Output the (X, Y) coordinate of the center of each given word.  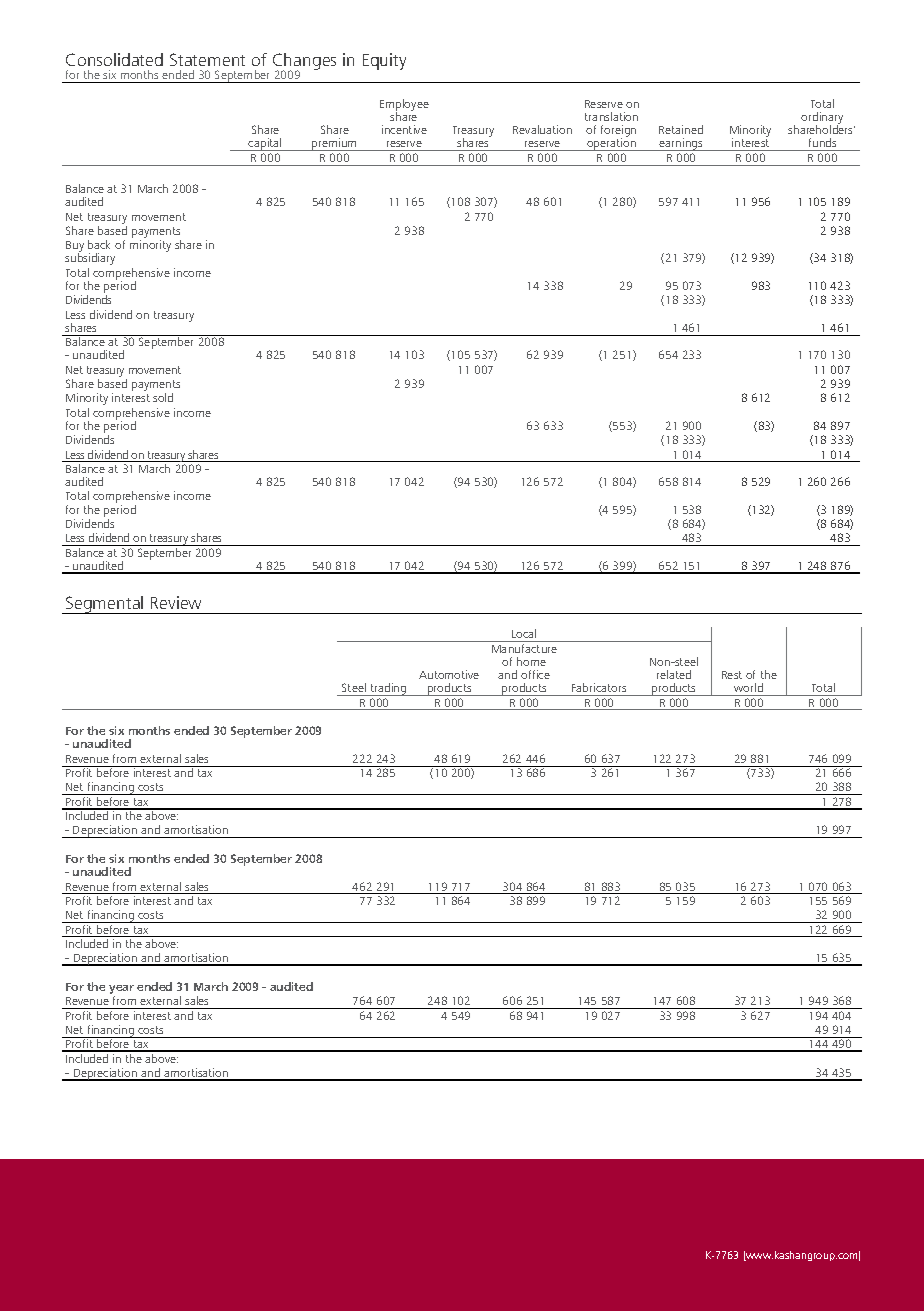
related (674, 674)
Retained (681, 129)
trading (388, 689)
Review (176, 602)
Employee (404, 106)
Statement (207, 59)
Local (524, 633)
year (121, 991)
